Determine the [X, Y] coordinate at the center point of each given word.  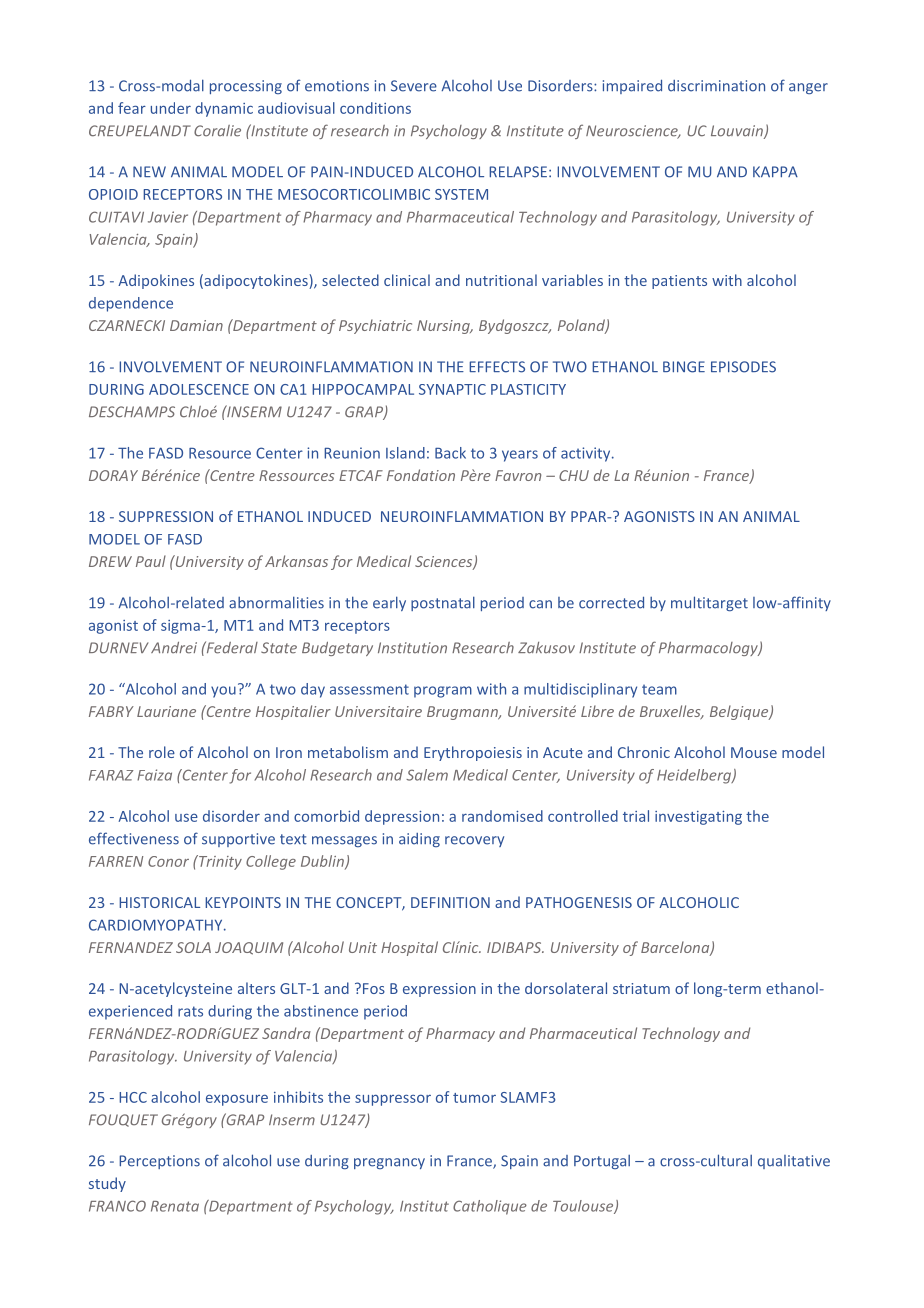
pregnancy [389, 1163]
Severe [414, 86]
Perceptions [159, 1162]
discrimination [716, 86]
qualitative [794, 1162]
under [171, 108]
